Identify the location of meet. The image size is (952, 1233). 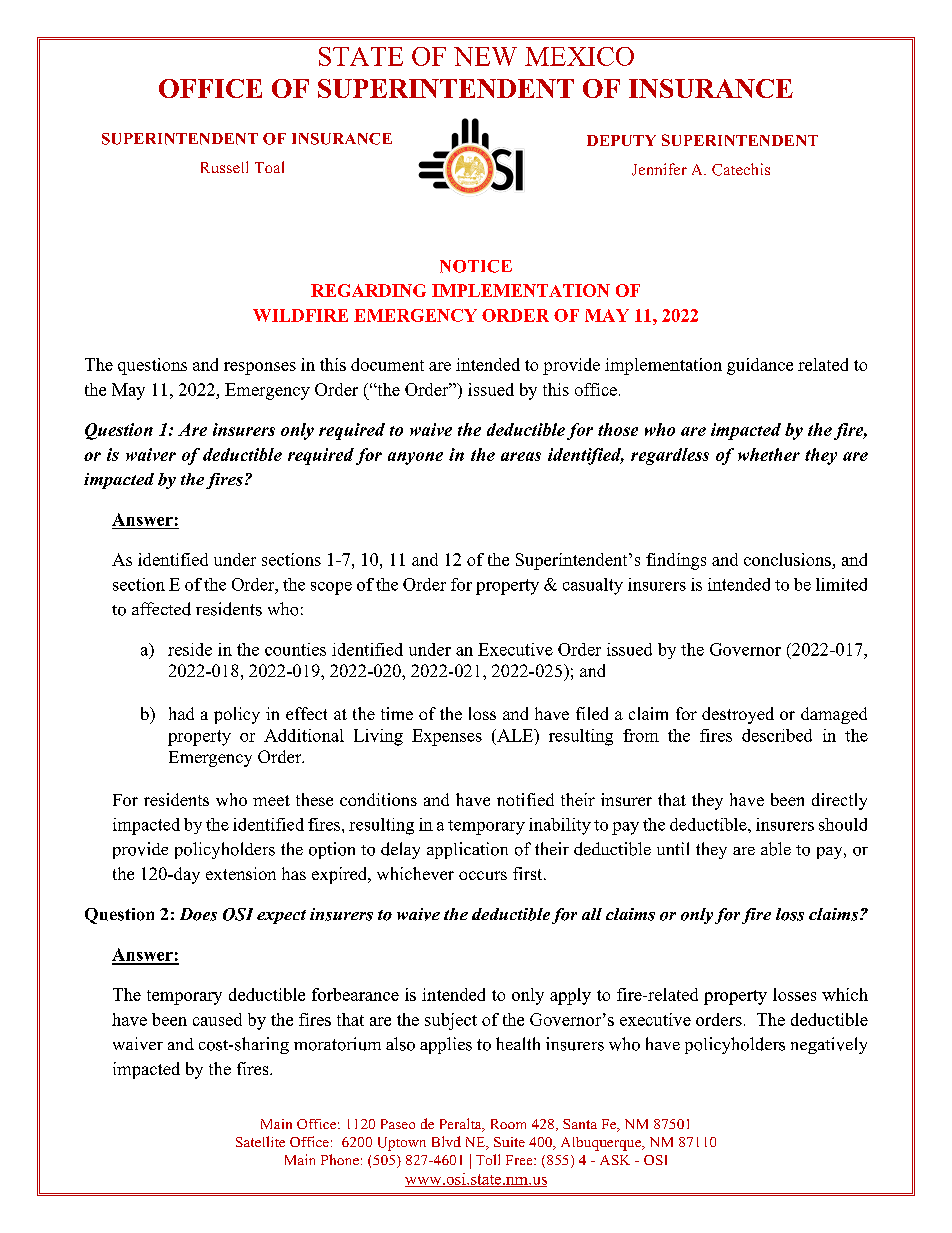
(271, 800).
